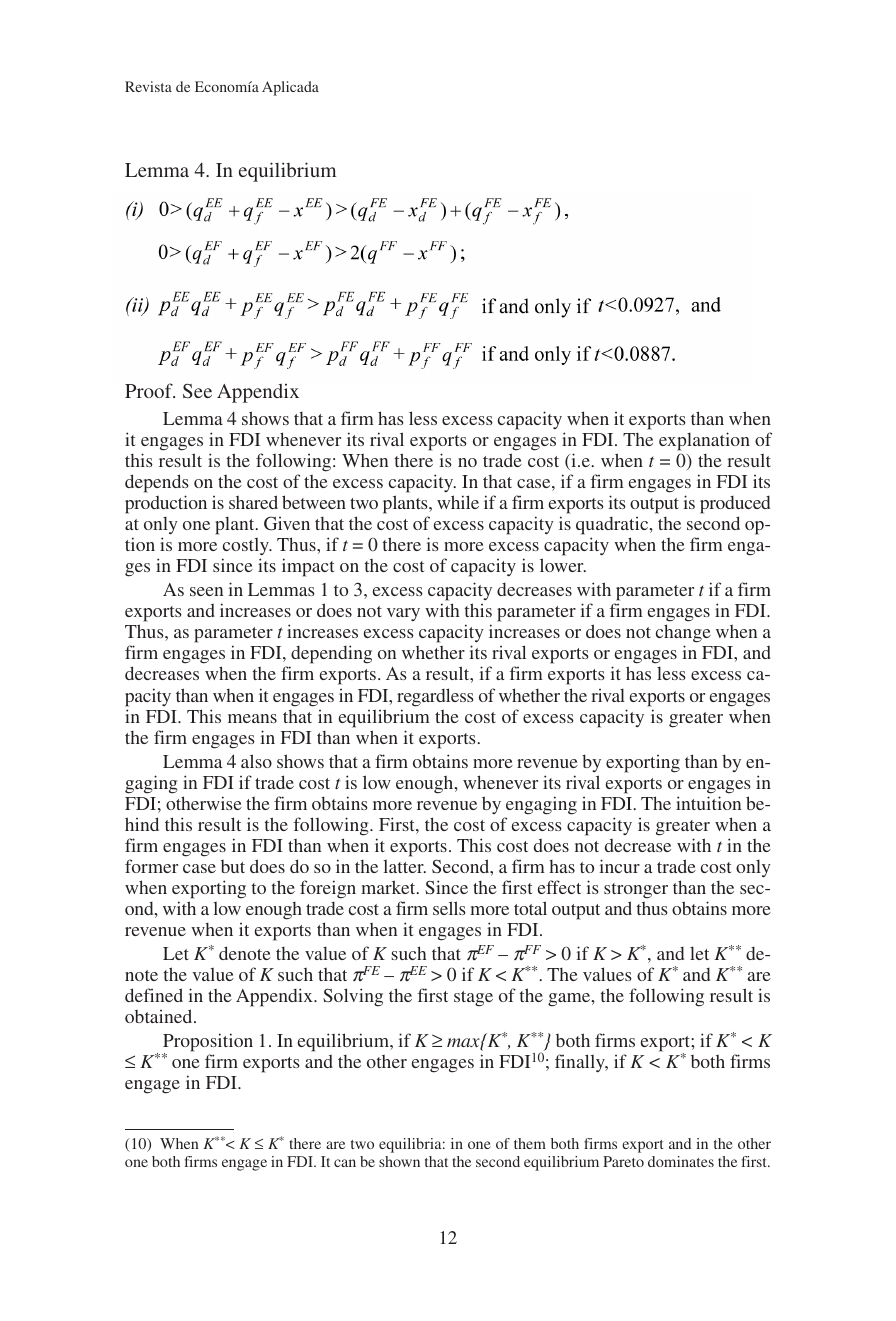 The height and width of the screenshot is (1321, 896). I want to click on seen, so click(206, 591).
